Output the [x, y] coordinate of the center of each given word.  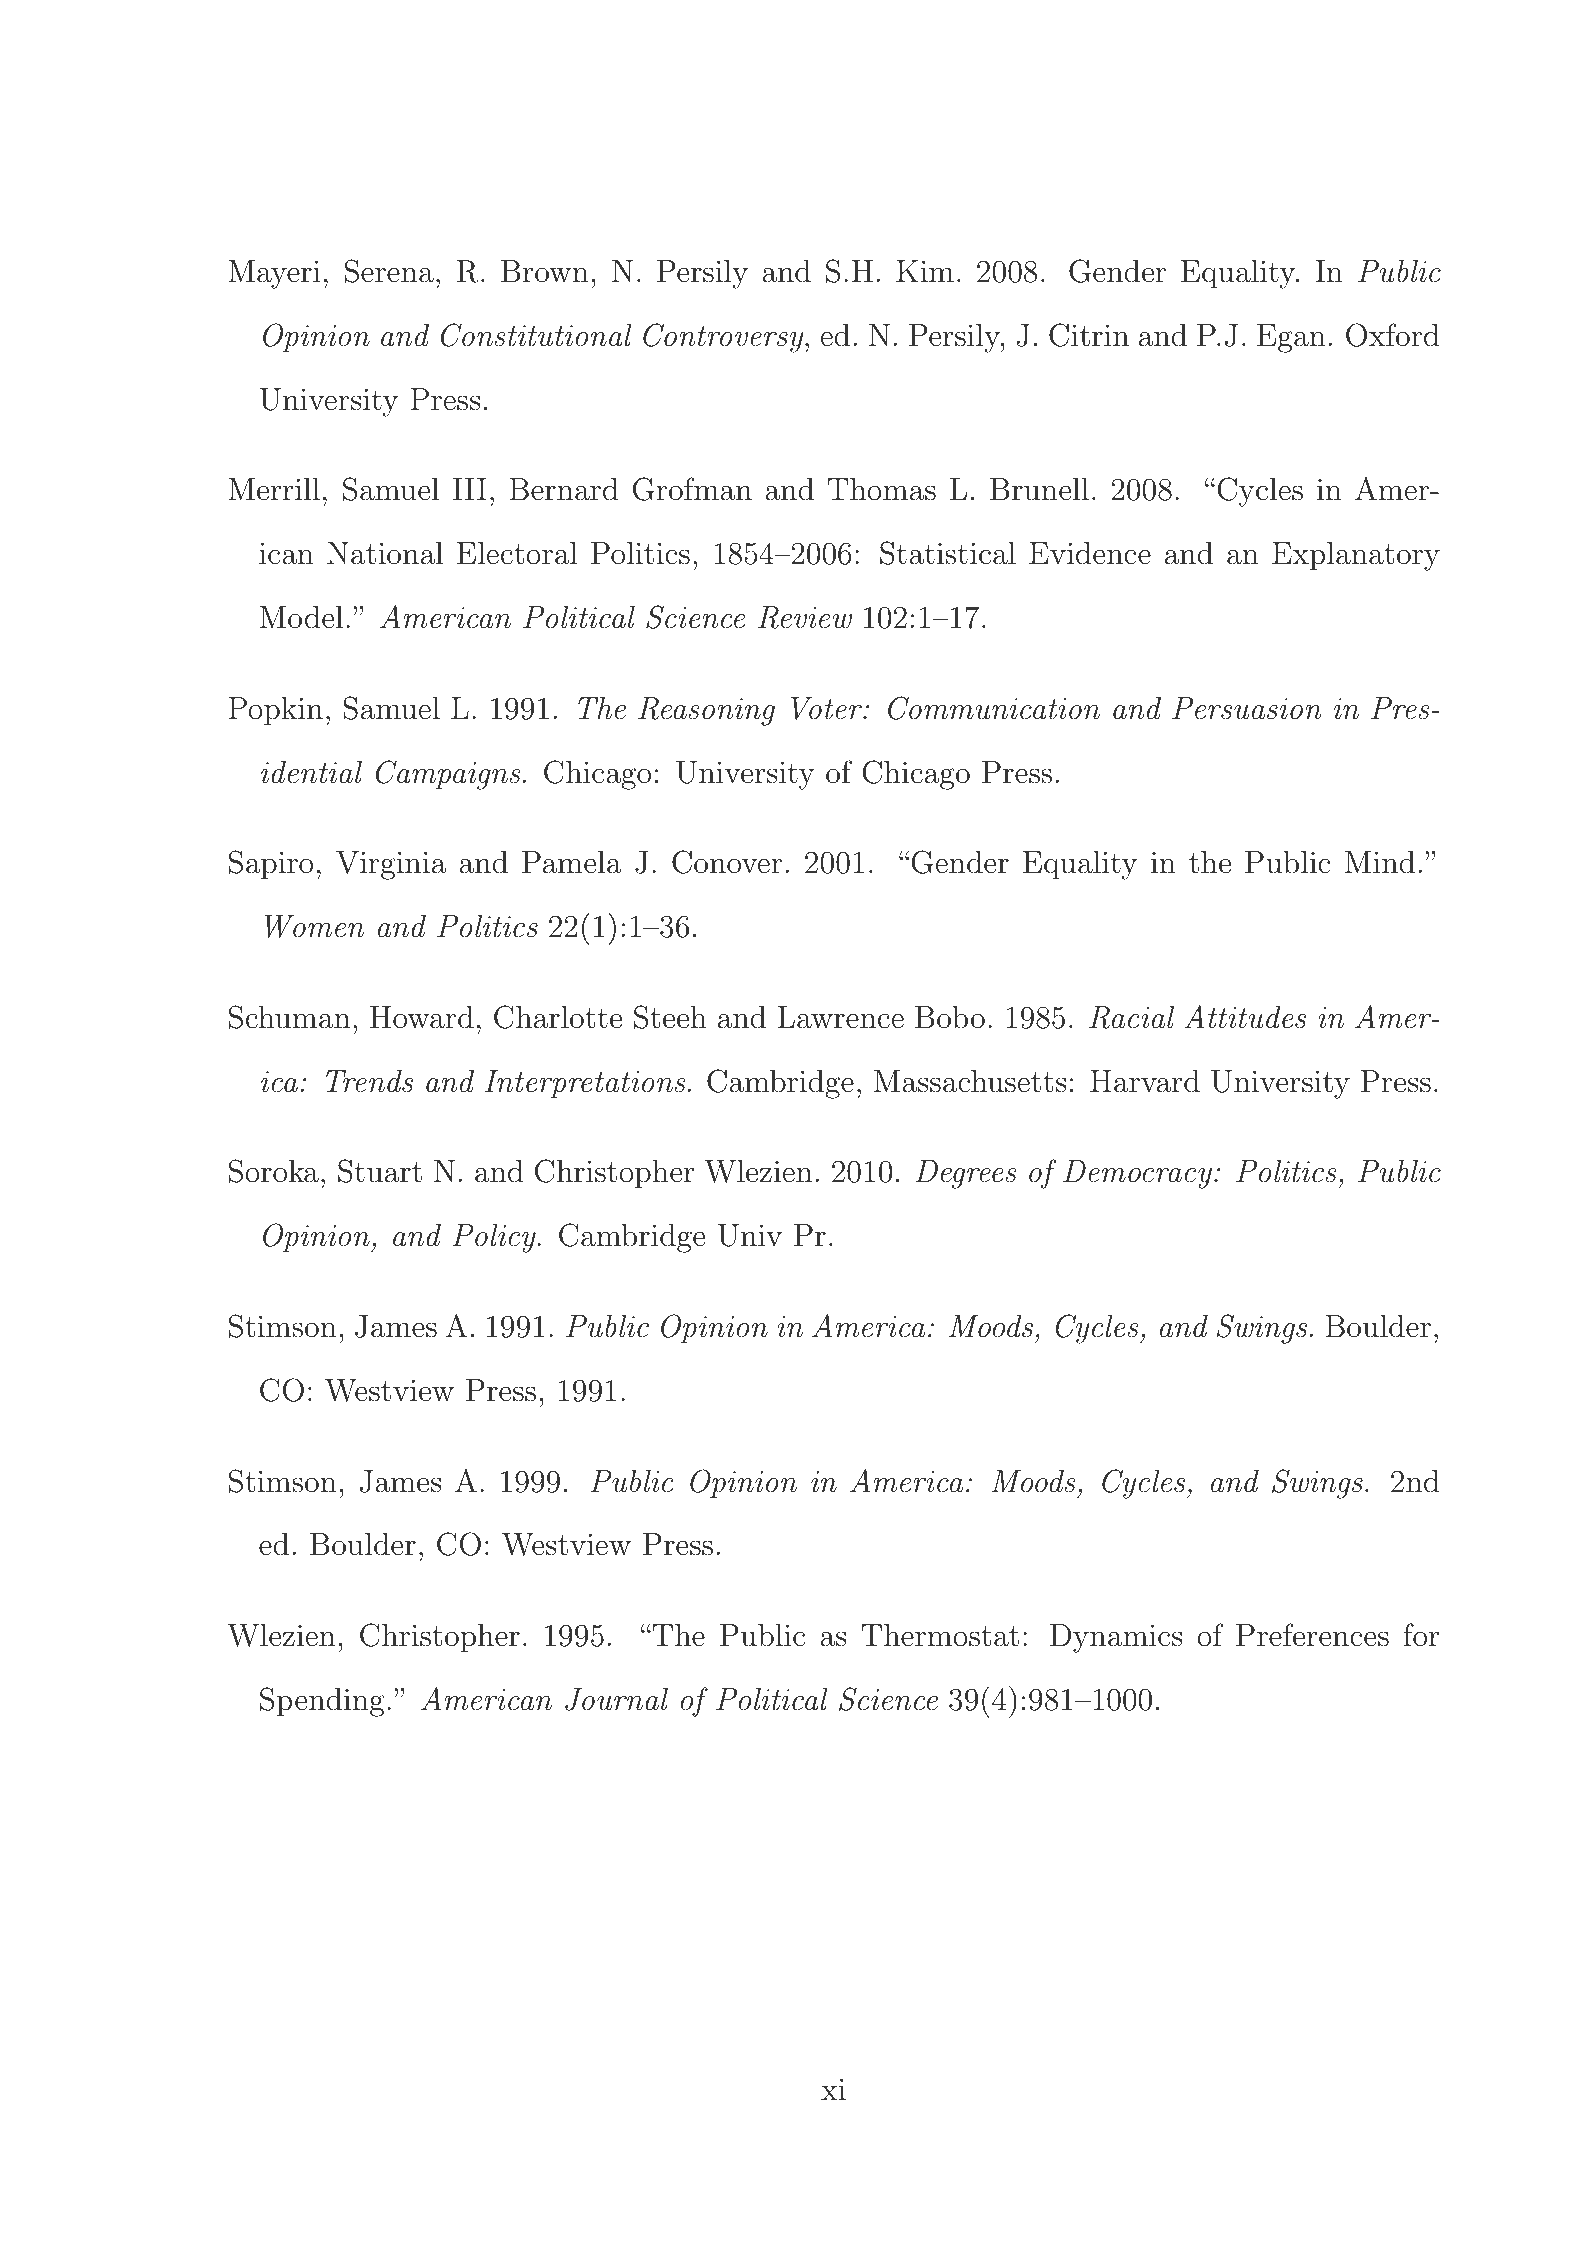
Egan [1291, 338]
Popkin [275, 711]
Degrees [966, 1174]
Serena [389, 271]
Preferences [1312, 1635]
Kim [925, 271]
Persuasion [1247, 708]
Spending [322, 1702]
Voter [827, 708]
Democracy [1137, 1174]
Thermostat [940, 1635]
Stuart [380, 1171]
